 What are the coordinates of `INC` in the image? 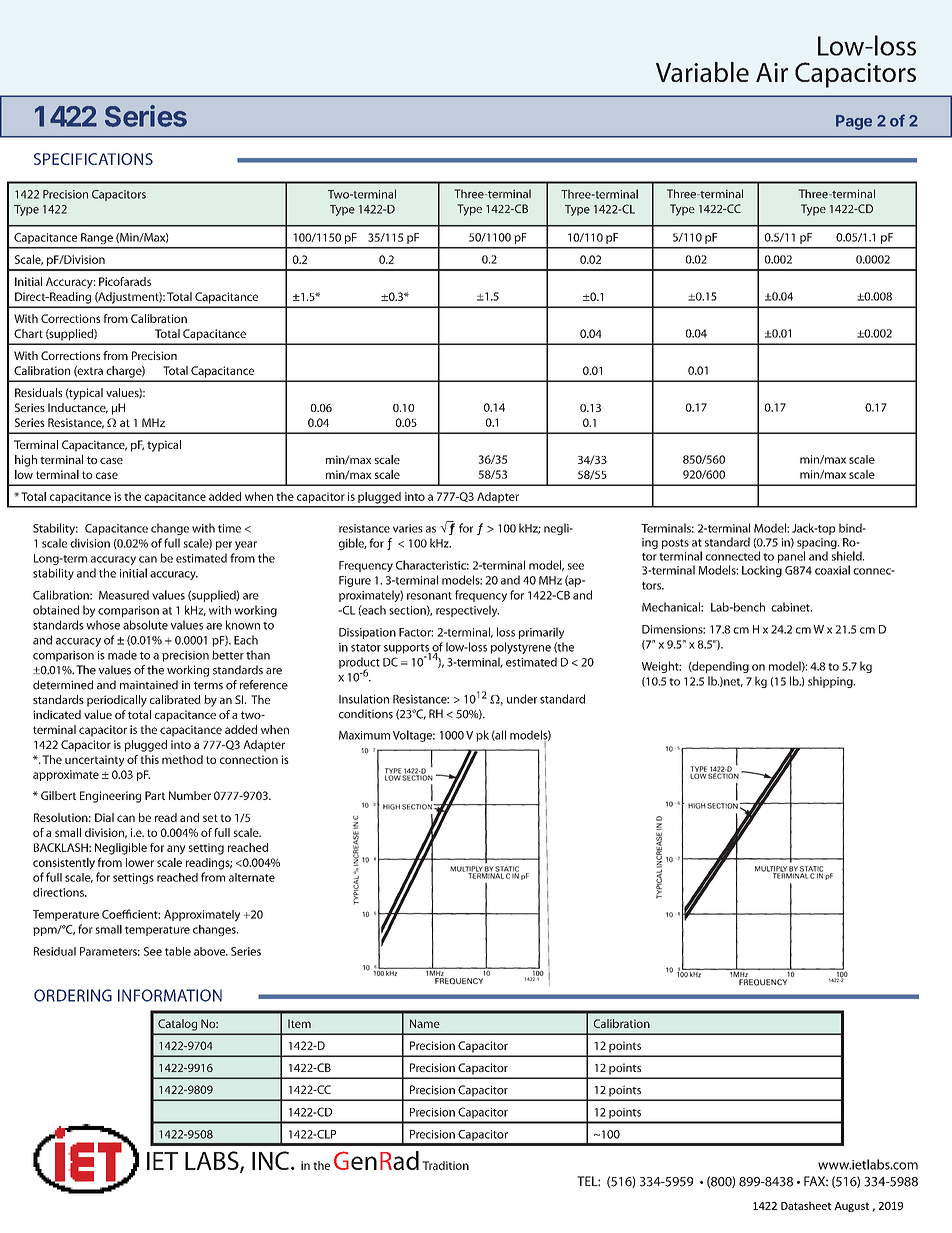 It's located at (270, 1160).
